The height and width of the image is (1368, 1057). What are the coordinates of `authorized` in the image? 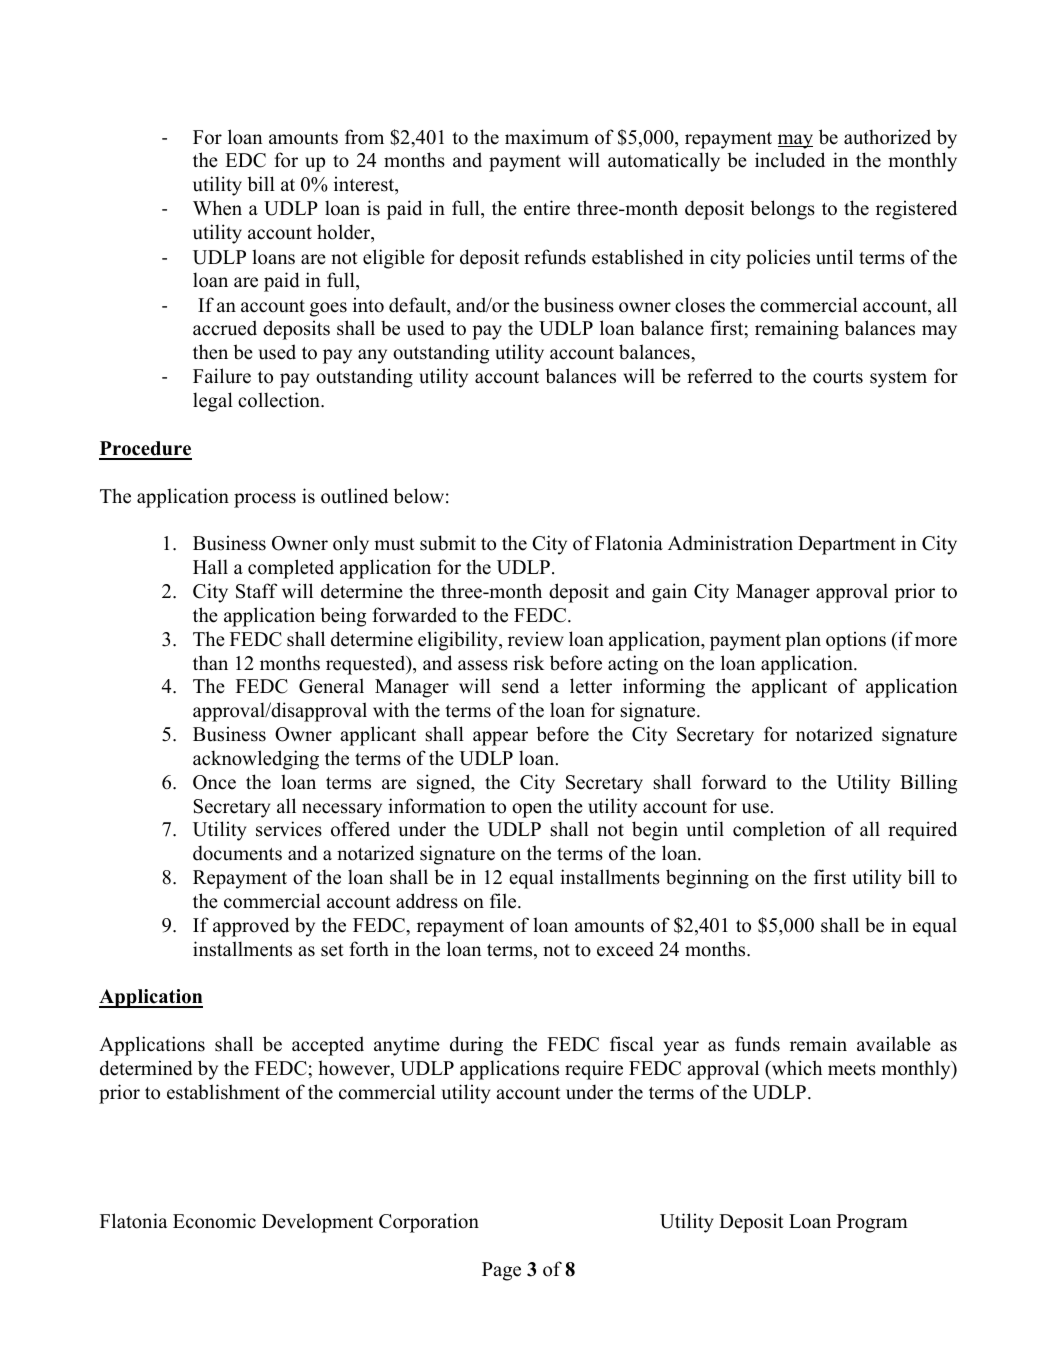 It's located at (887, 137).
